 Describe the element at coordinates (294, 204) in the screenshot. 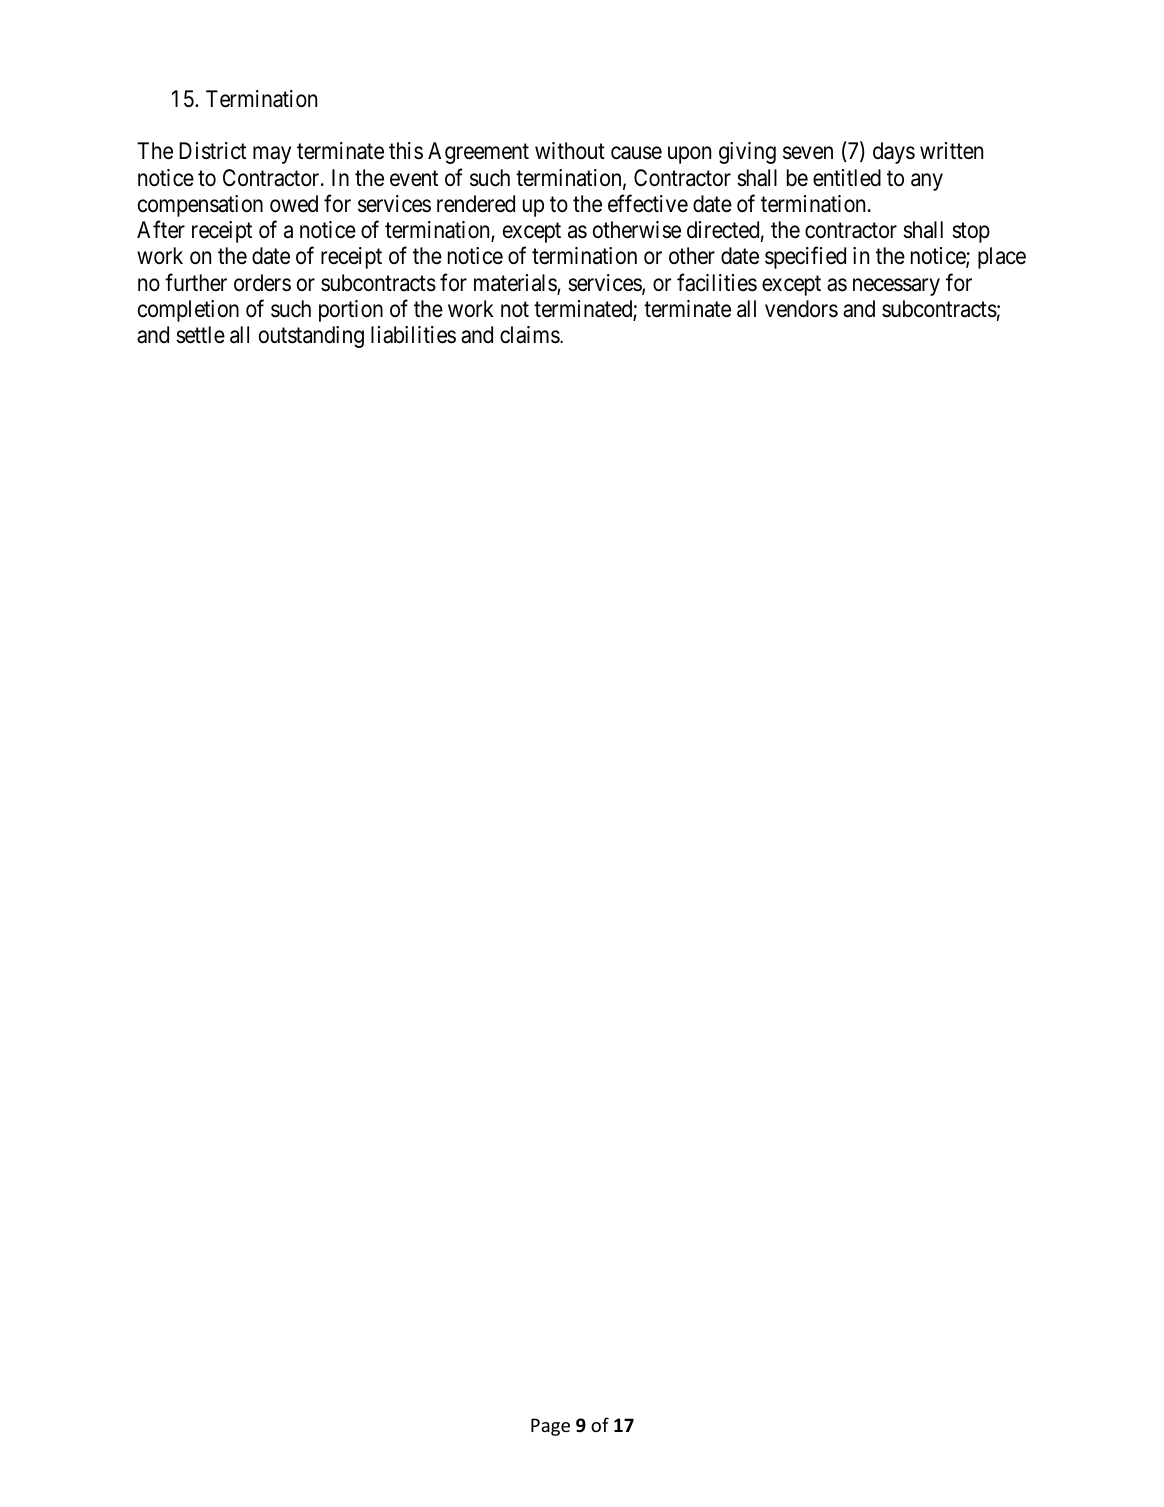

I see `owed` at that location.
